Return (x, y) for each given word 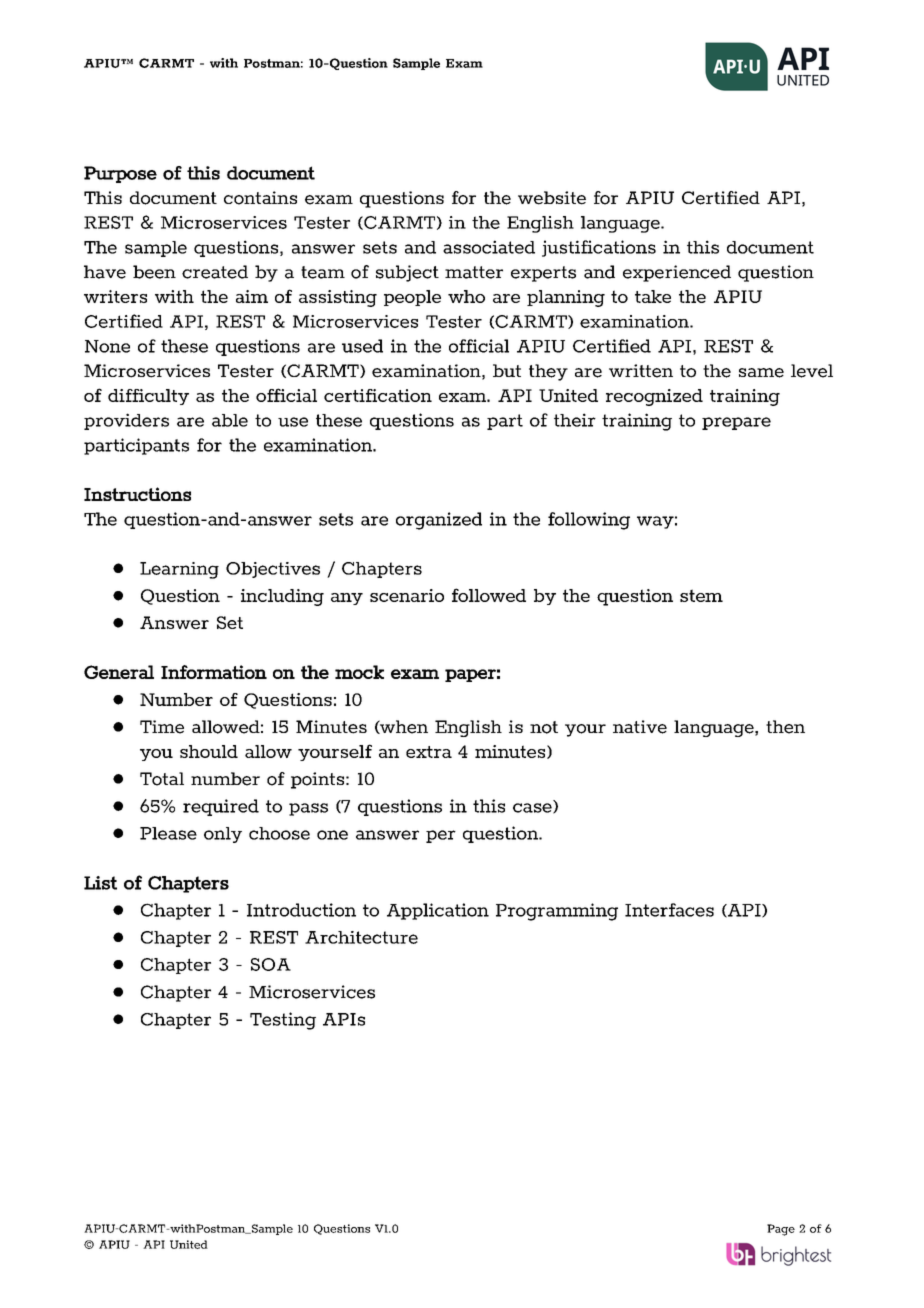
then (785, 727)
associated (489, 247)
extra (429, 752)
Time (162, 727)
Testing (283, 1021)
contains (260, 198)
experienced (677, 273)
